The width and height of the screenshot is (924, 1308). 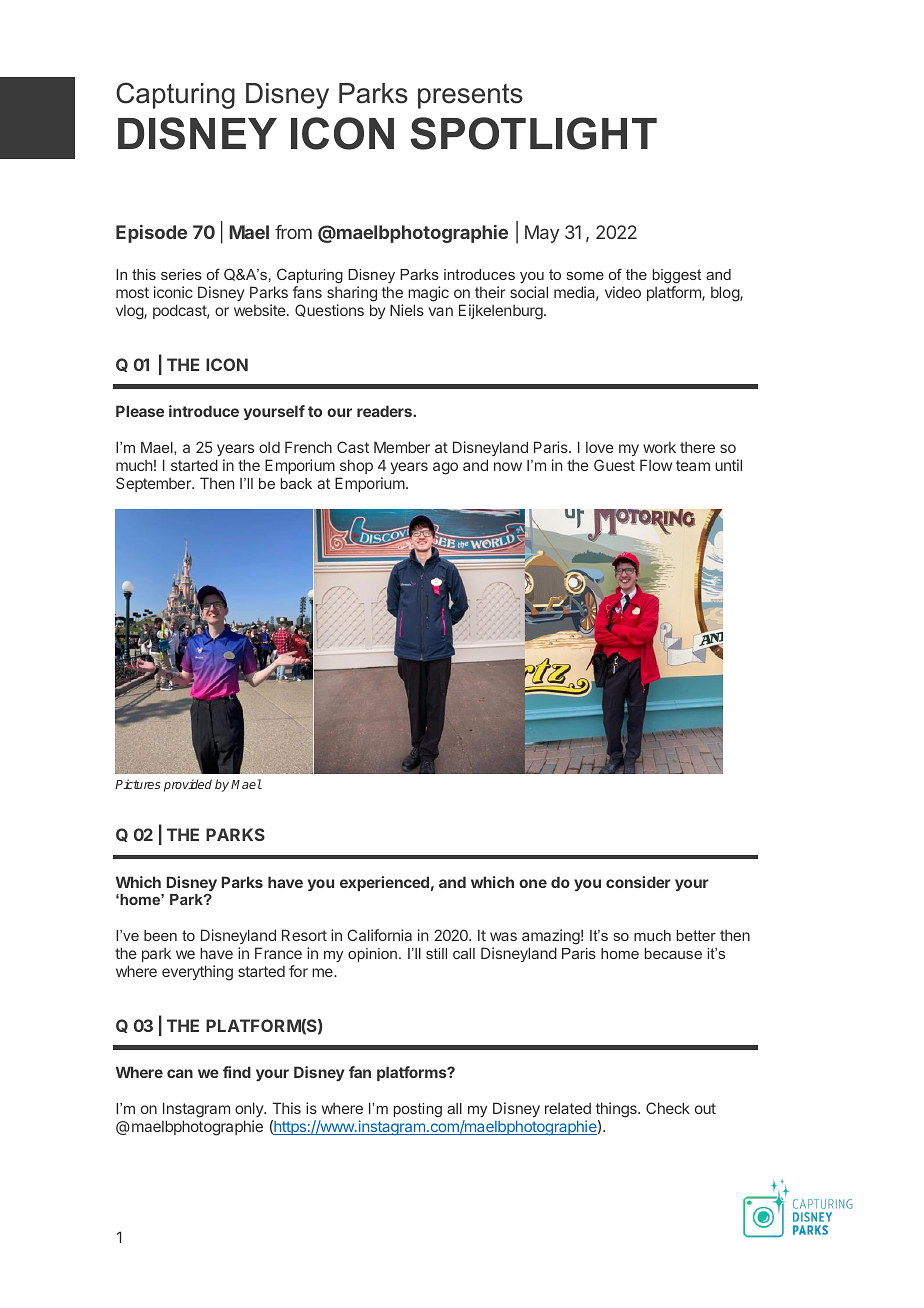 What do you see at coordinates (180, 1073) in the screenshot?
I see `can` at bounding box center [180, 1073].
